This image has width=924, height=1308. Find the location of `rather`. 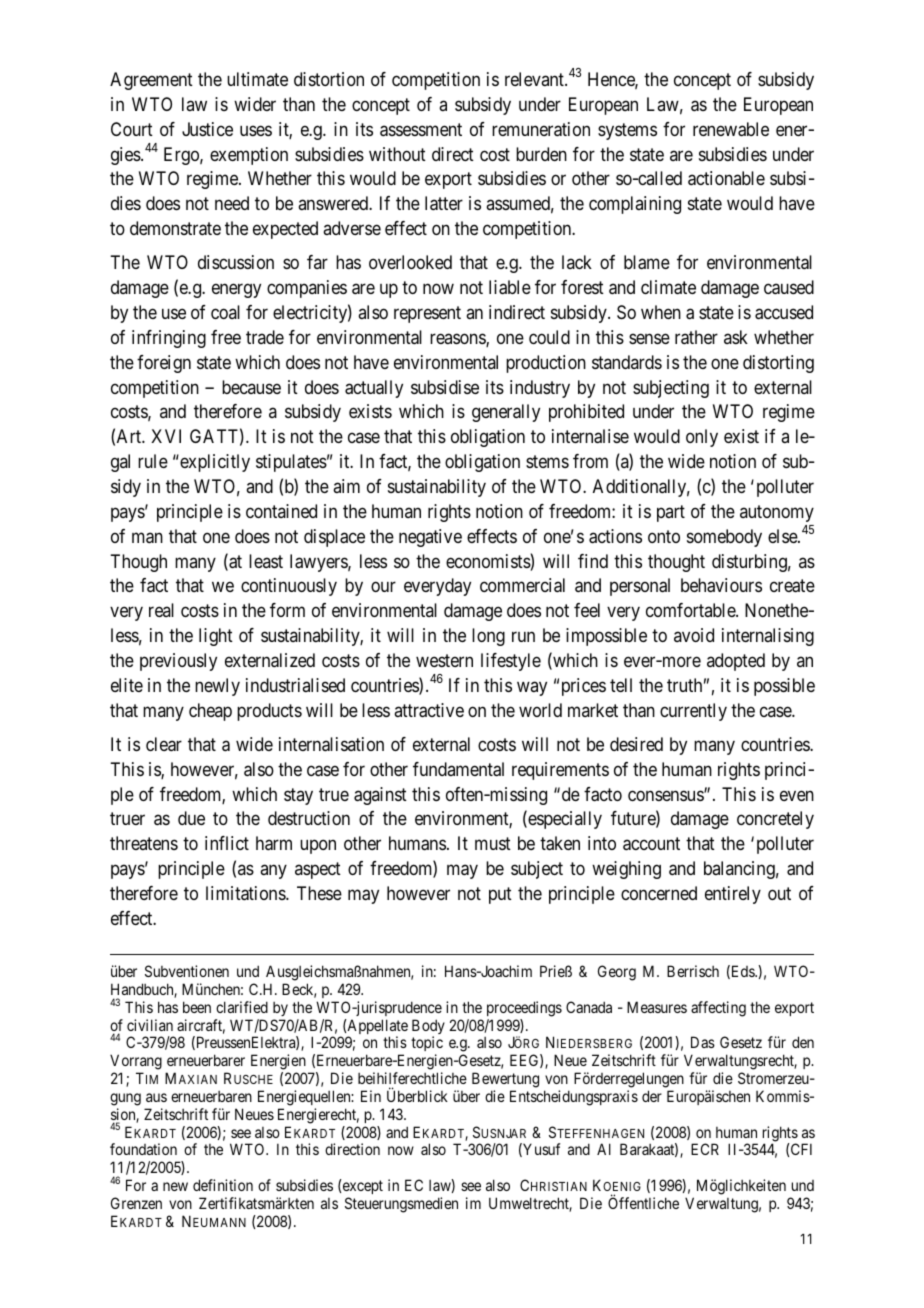

rather is located at coordinates (696, 337).
